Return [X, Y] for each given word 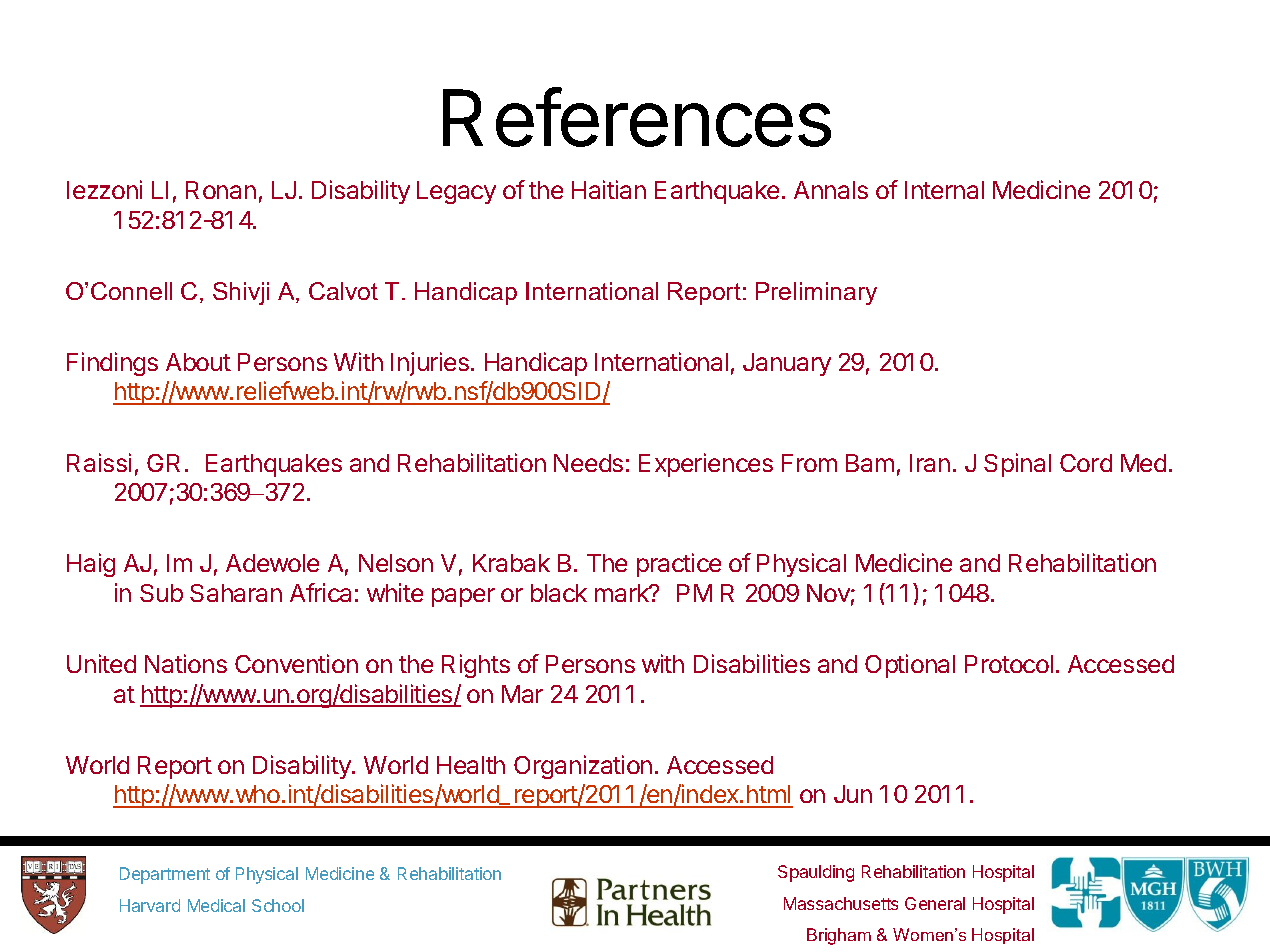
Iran [930, 463]
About [198, 362]
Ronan [221, 190]
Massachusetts [841, 903]
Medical [216, 905]
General [935, 903]
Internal [944, 190]
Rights [476, 666]
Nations [186, 663]
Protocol [1009, 664]
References [637, 117]
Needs [588, 463]
